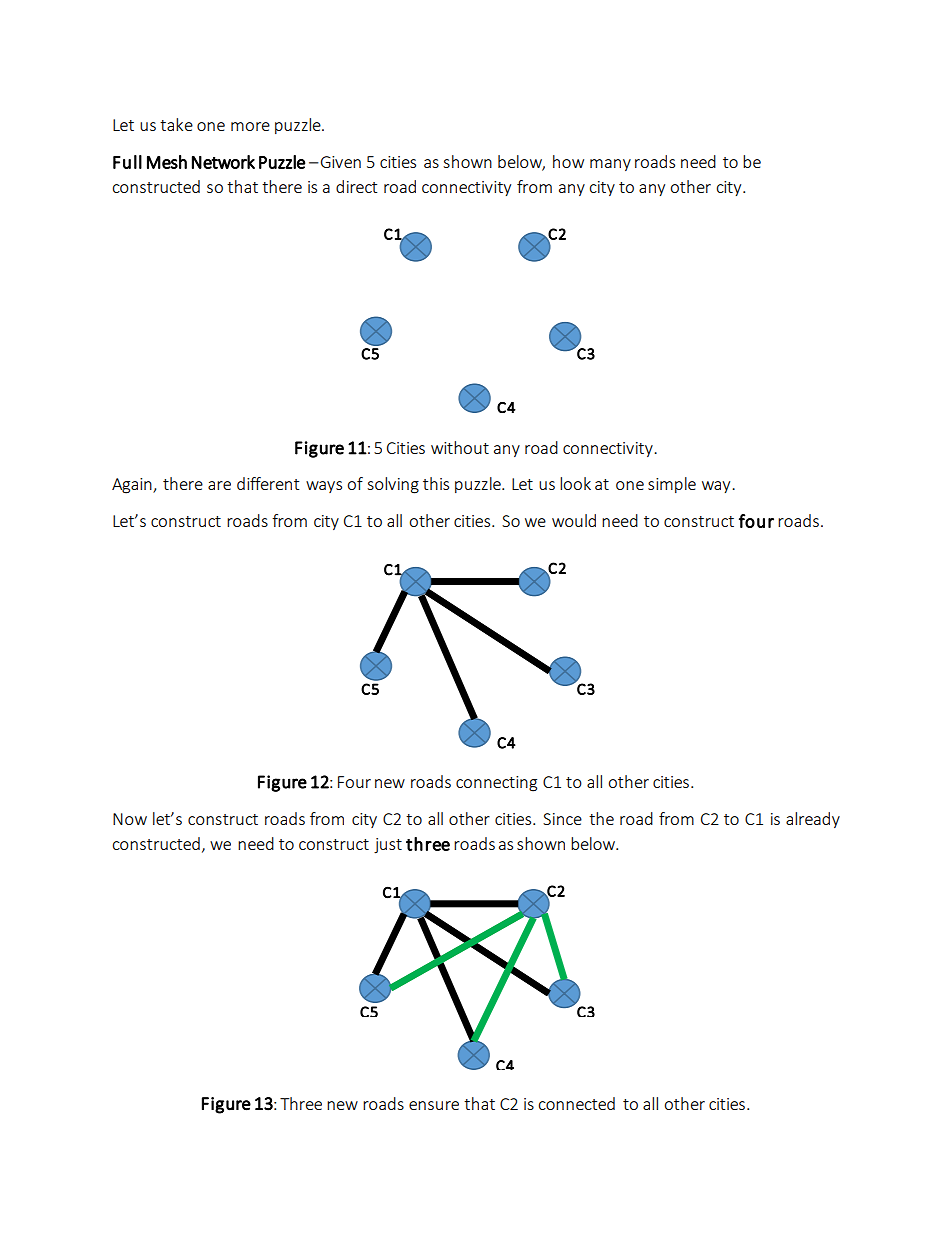 Image resolution: width=952 pixels, height=1233 pixels. I want to click on simple, so click(672, 485).
